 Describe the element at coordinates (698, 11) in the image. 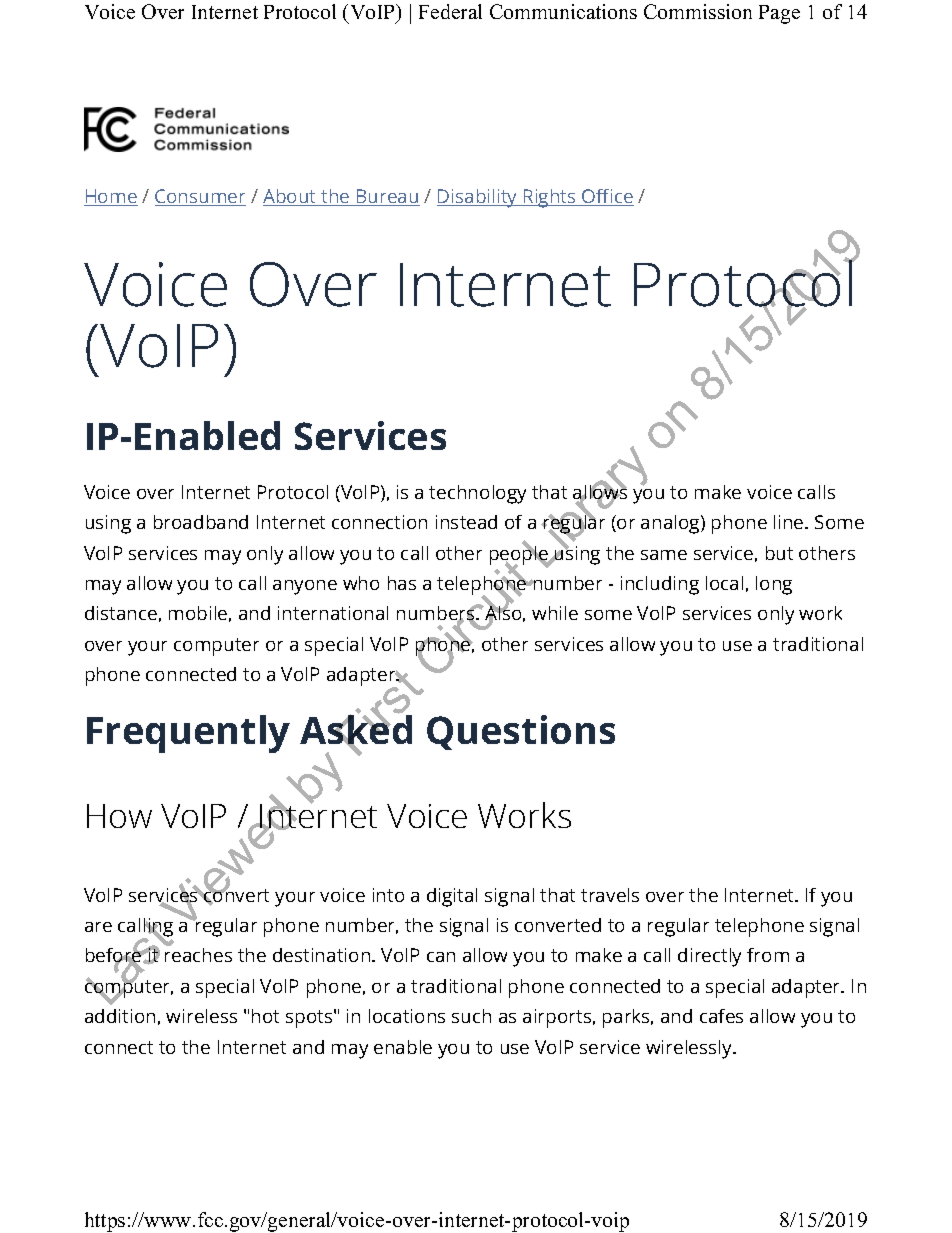

I see `Commission` at that location.
